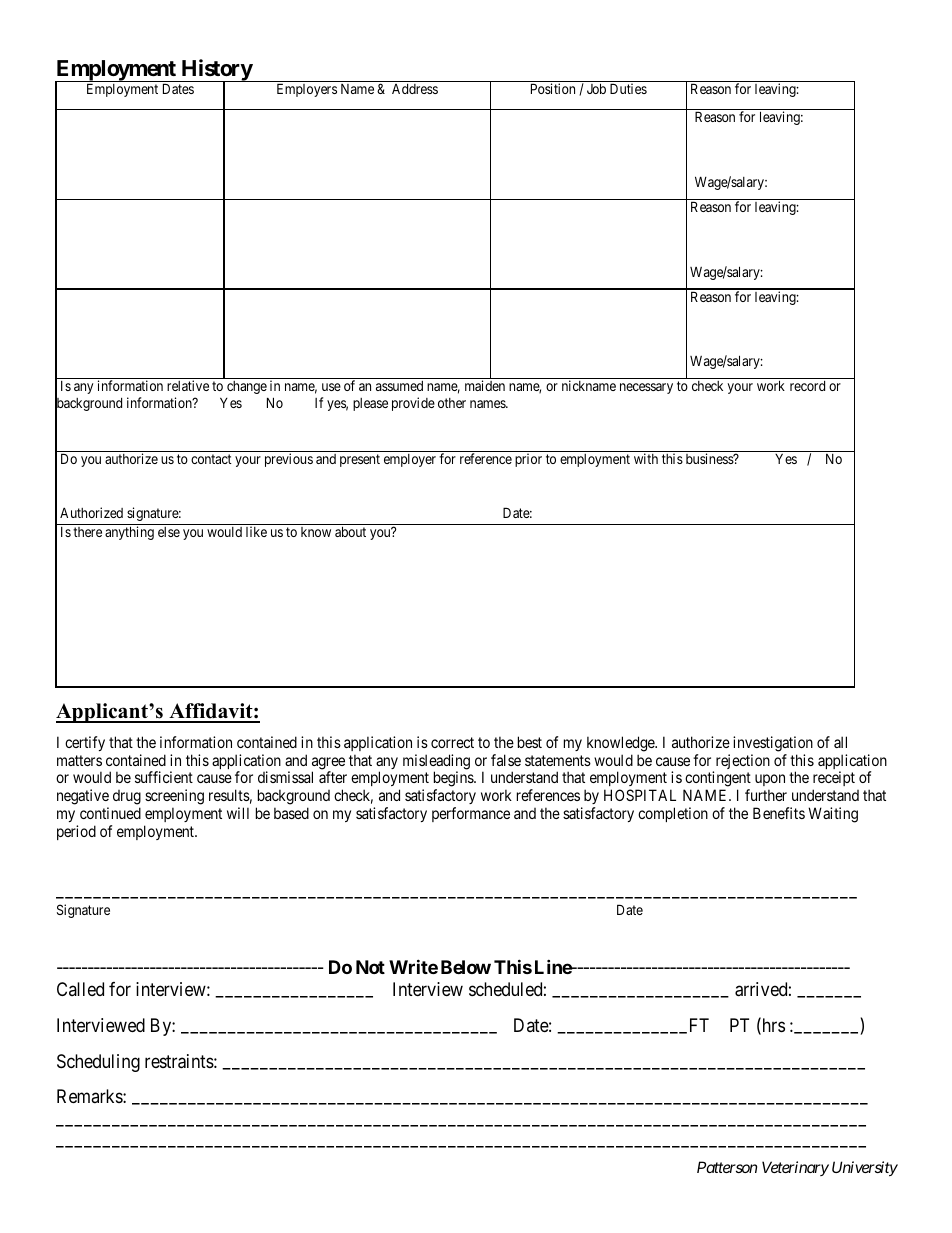 This image has width=952, height=1233. Describe the element at coordinates (727, 1167) in the image. I see `Patterson` at that location.
